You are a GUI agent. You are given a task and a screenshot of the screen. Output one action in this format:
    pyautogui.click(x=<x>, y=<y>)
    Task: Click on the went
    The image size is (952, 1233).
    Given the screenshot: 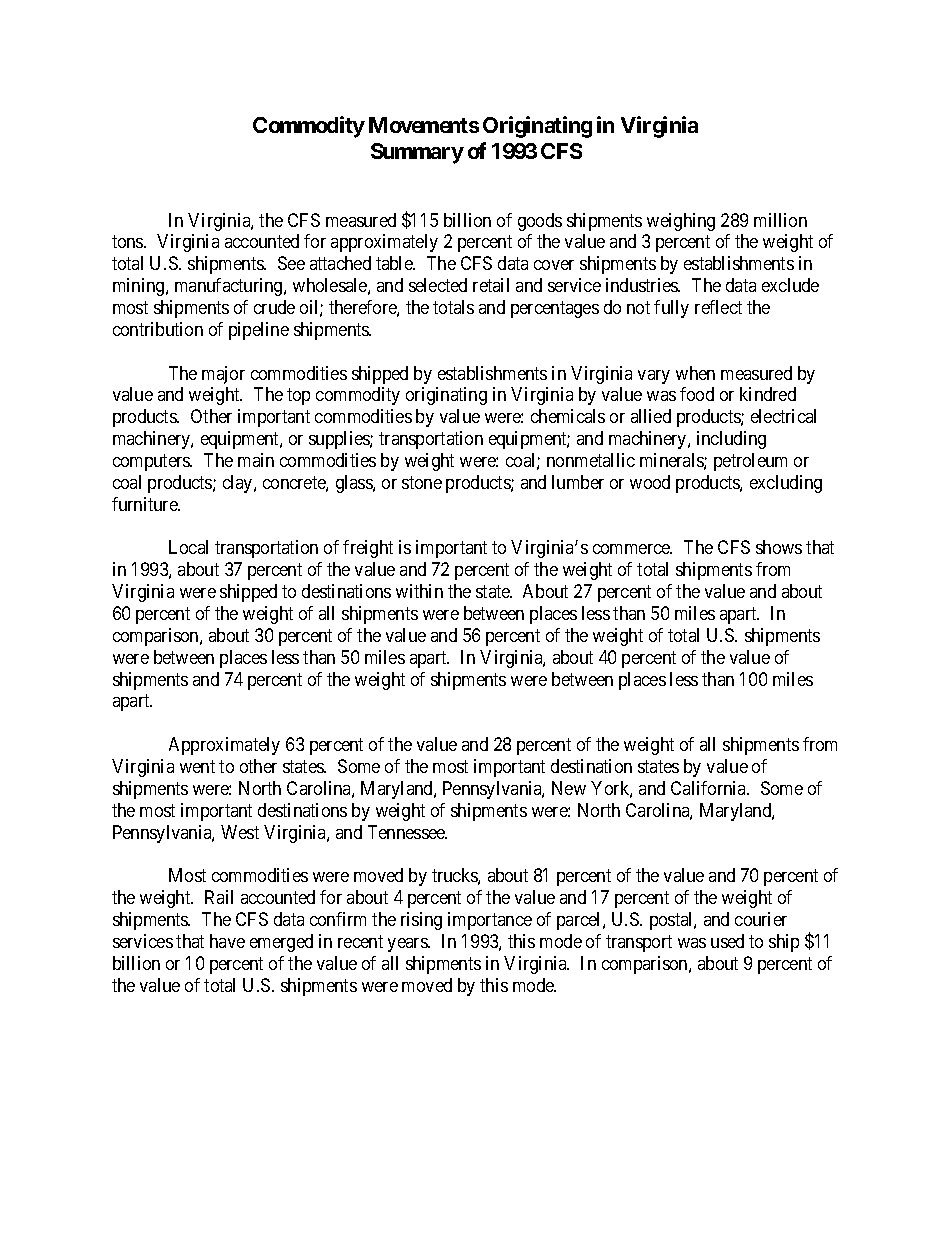 What is the action you would take?
    pyautogui.click(x=197, y=766)
